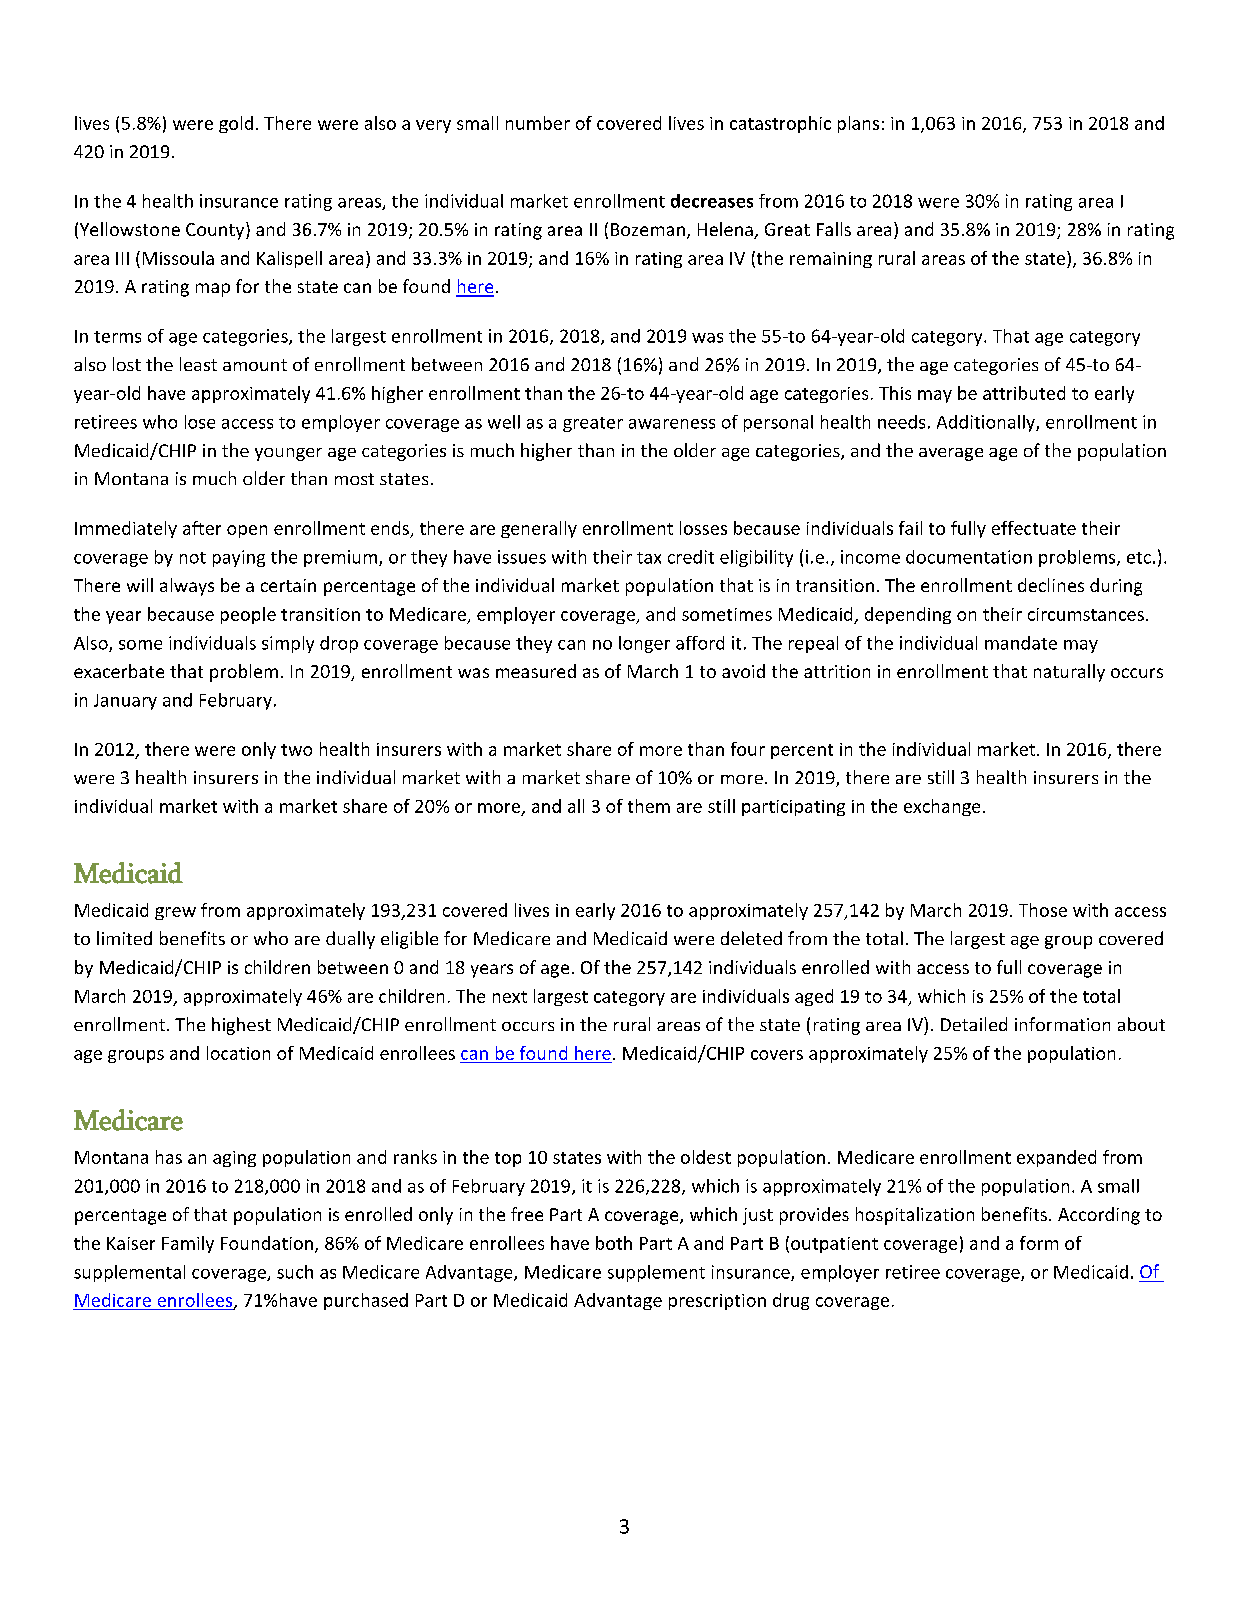 The height and width of the document is (1616, 1249). What do you see at coordinates (538, 123) in the document?
I see `number` at bounding box center [538, 123].
